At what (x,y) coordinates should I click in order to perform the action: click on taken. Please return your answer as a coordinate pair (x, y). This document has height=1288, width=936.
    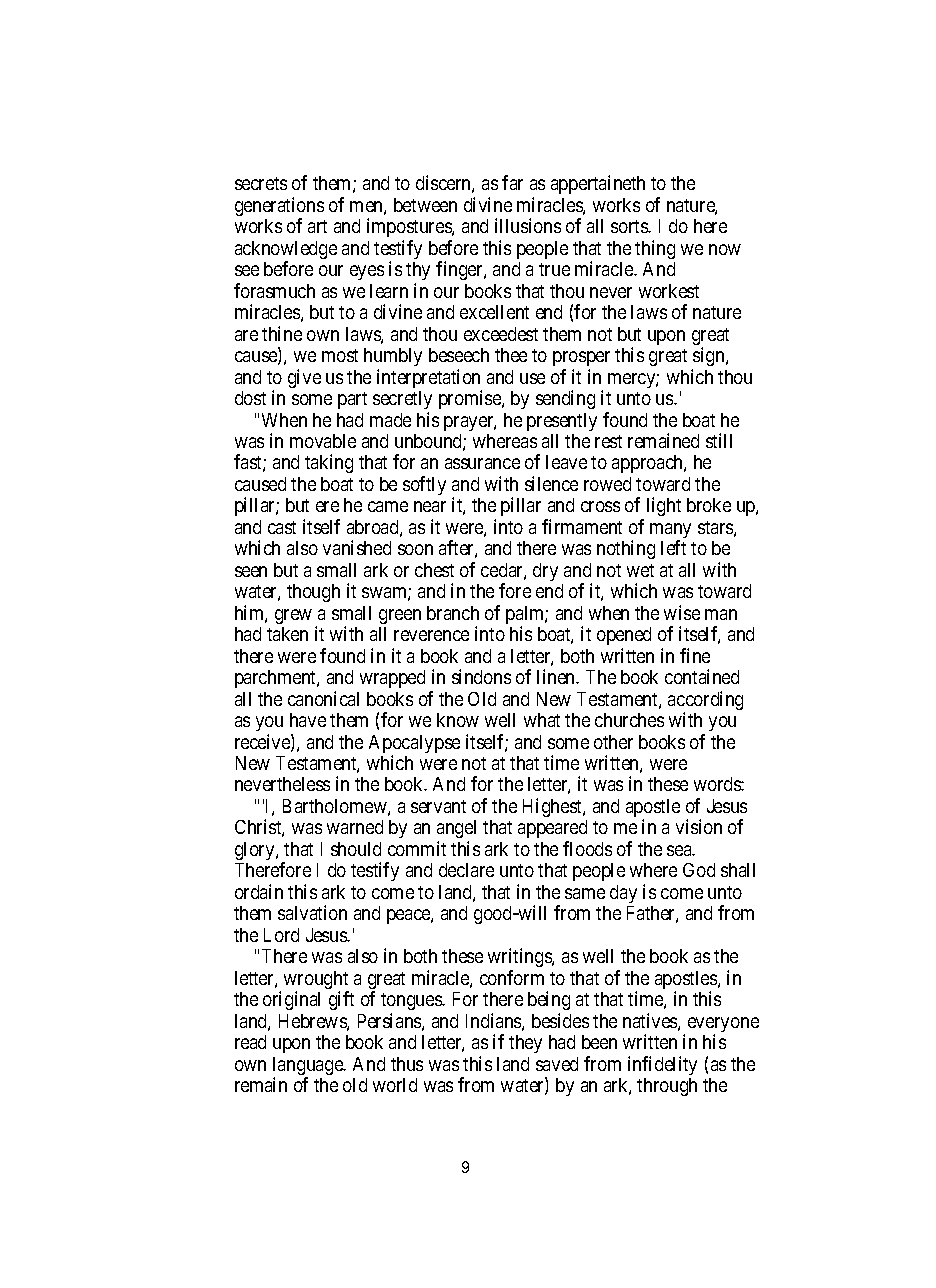
    Looking at the image, I should click on (287, 634).
